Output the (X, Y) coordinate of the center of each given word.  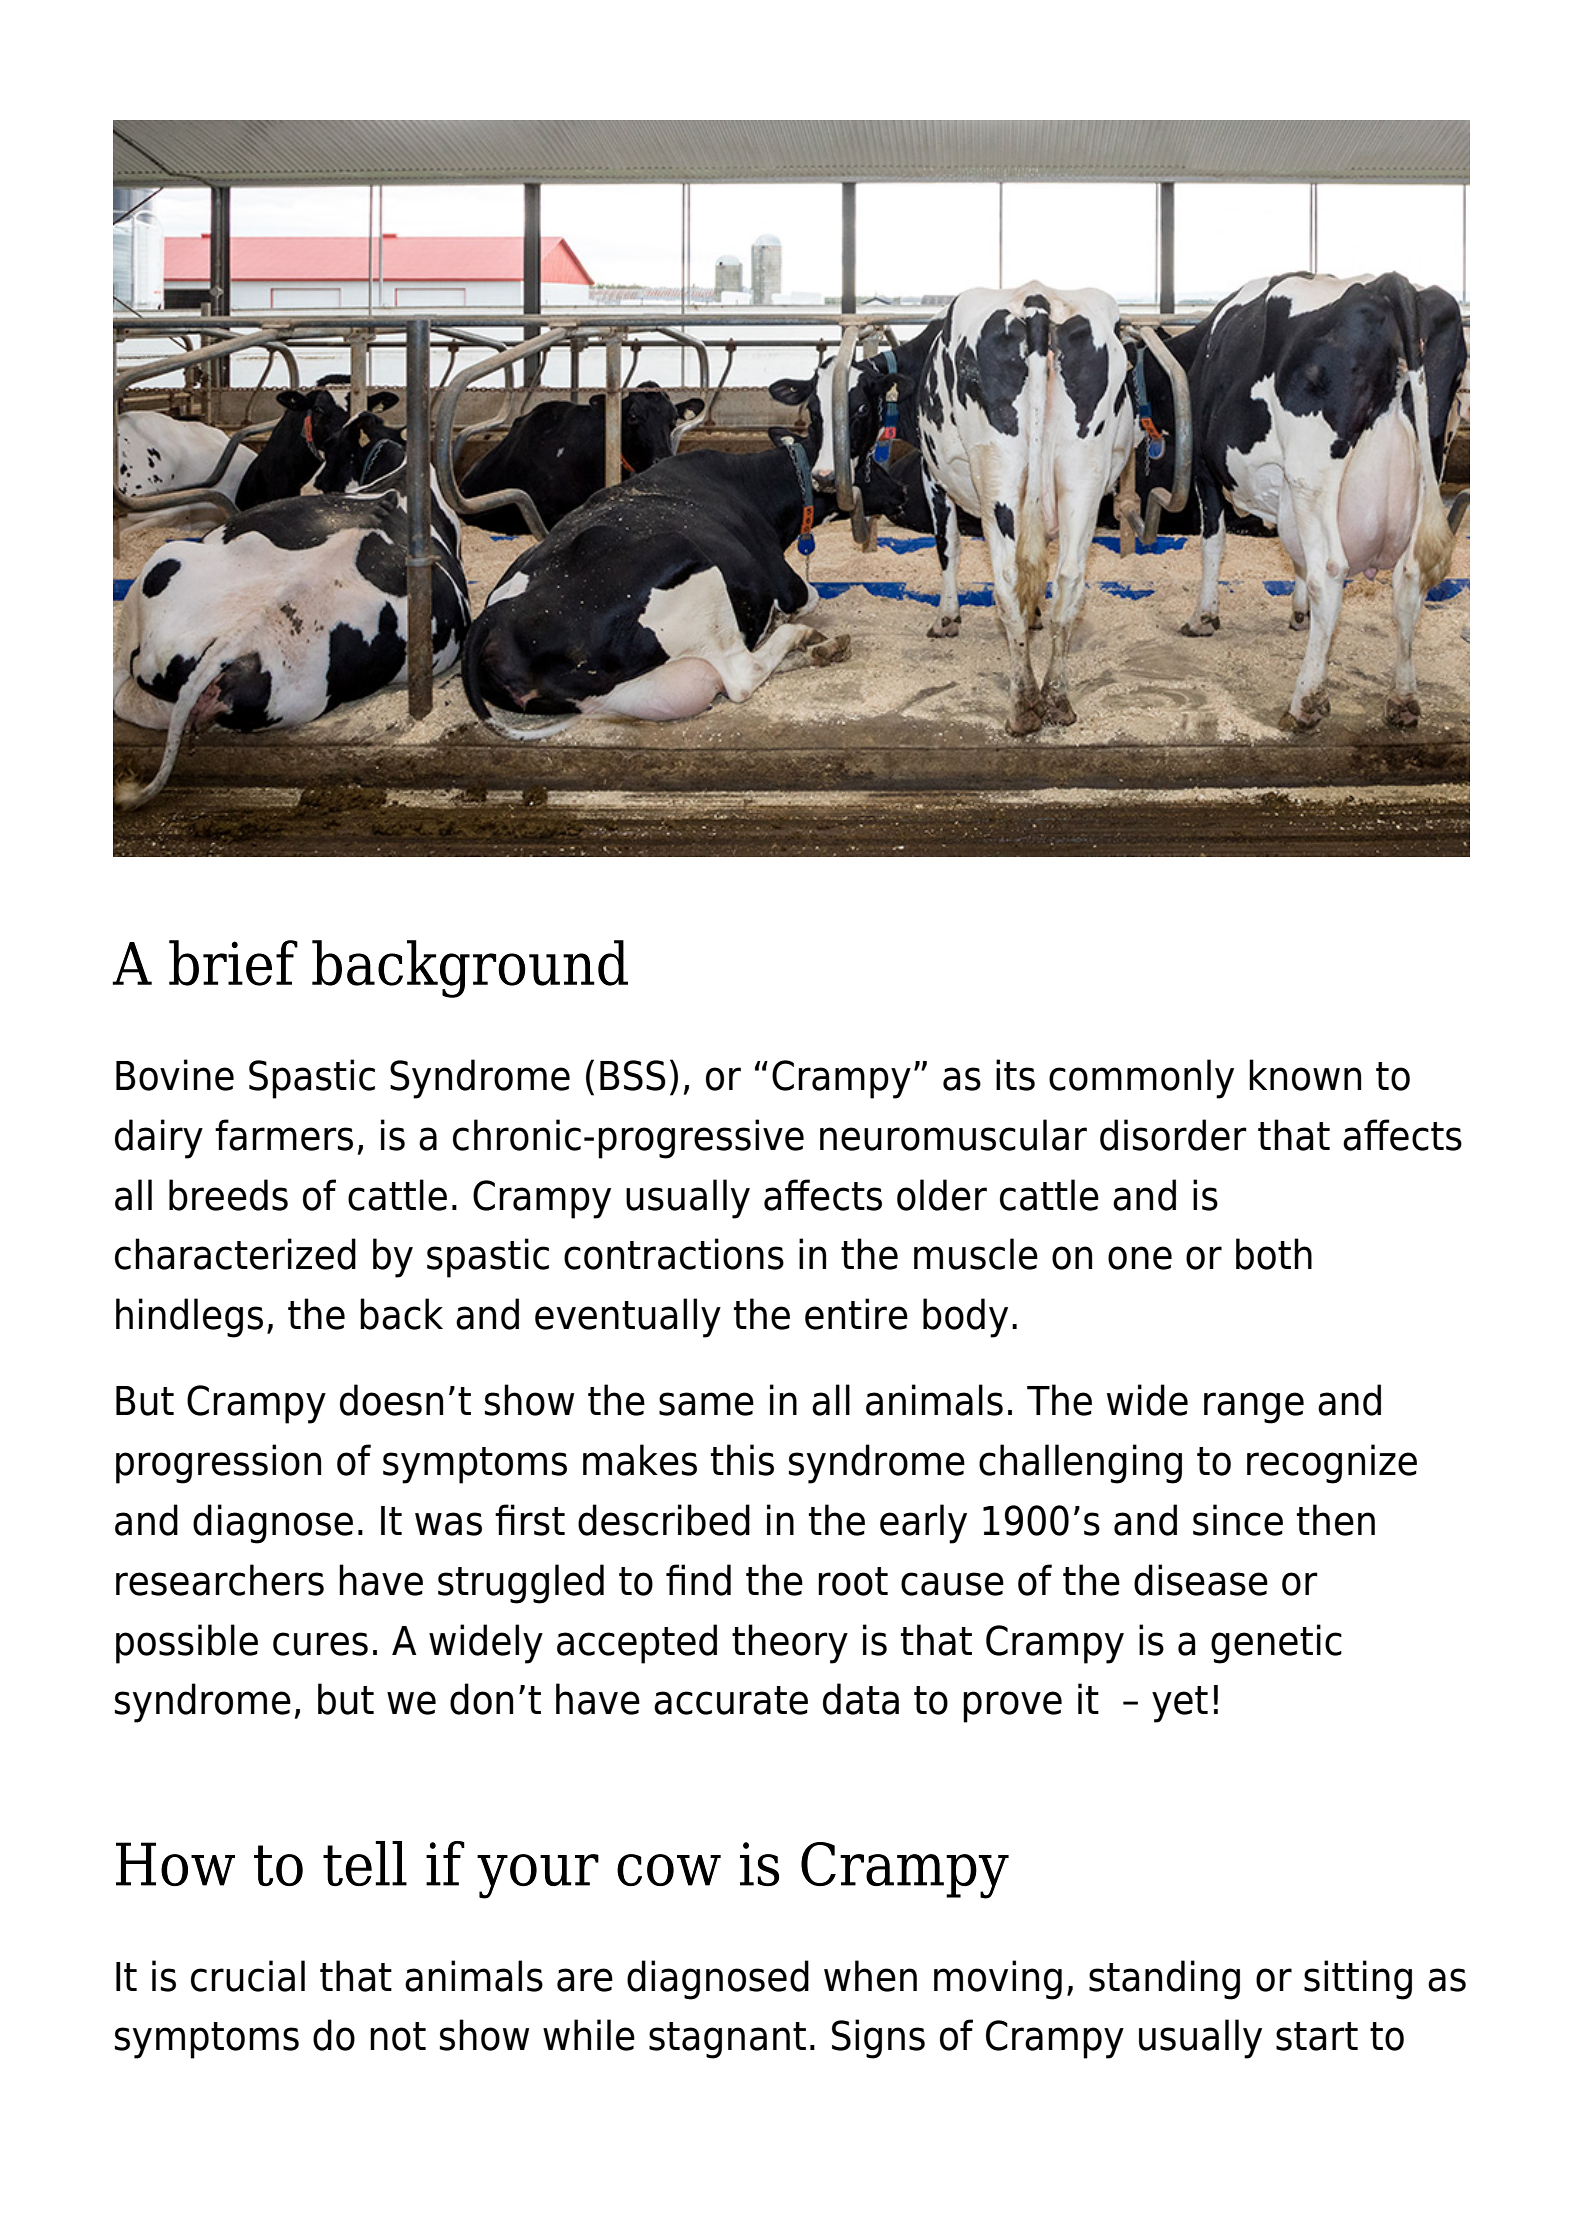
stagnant (727, 2040)
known (1305, 1075)
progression (218, 1464)
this (742, 1460)
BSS (633, 1075)
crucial (248, 1976)
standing (1164, 1980)
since (1238, 1520)
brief (233, 963)
